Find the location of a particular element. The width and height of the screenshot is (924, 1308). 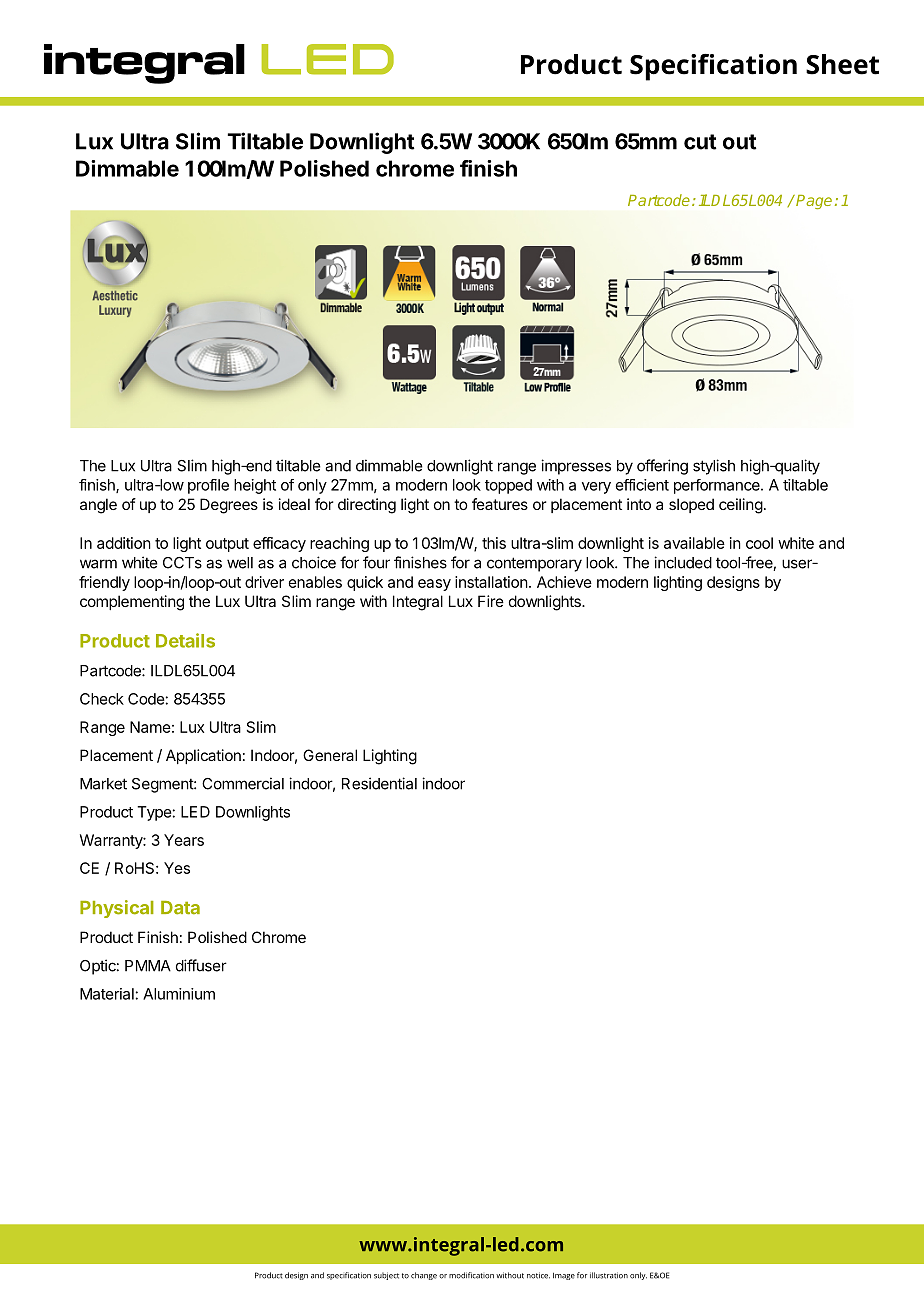

topped is located at coordinates (508, 486).
